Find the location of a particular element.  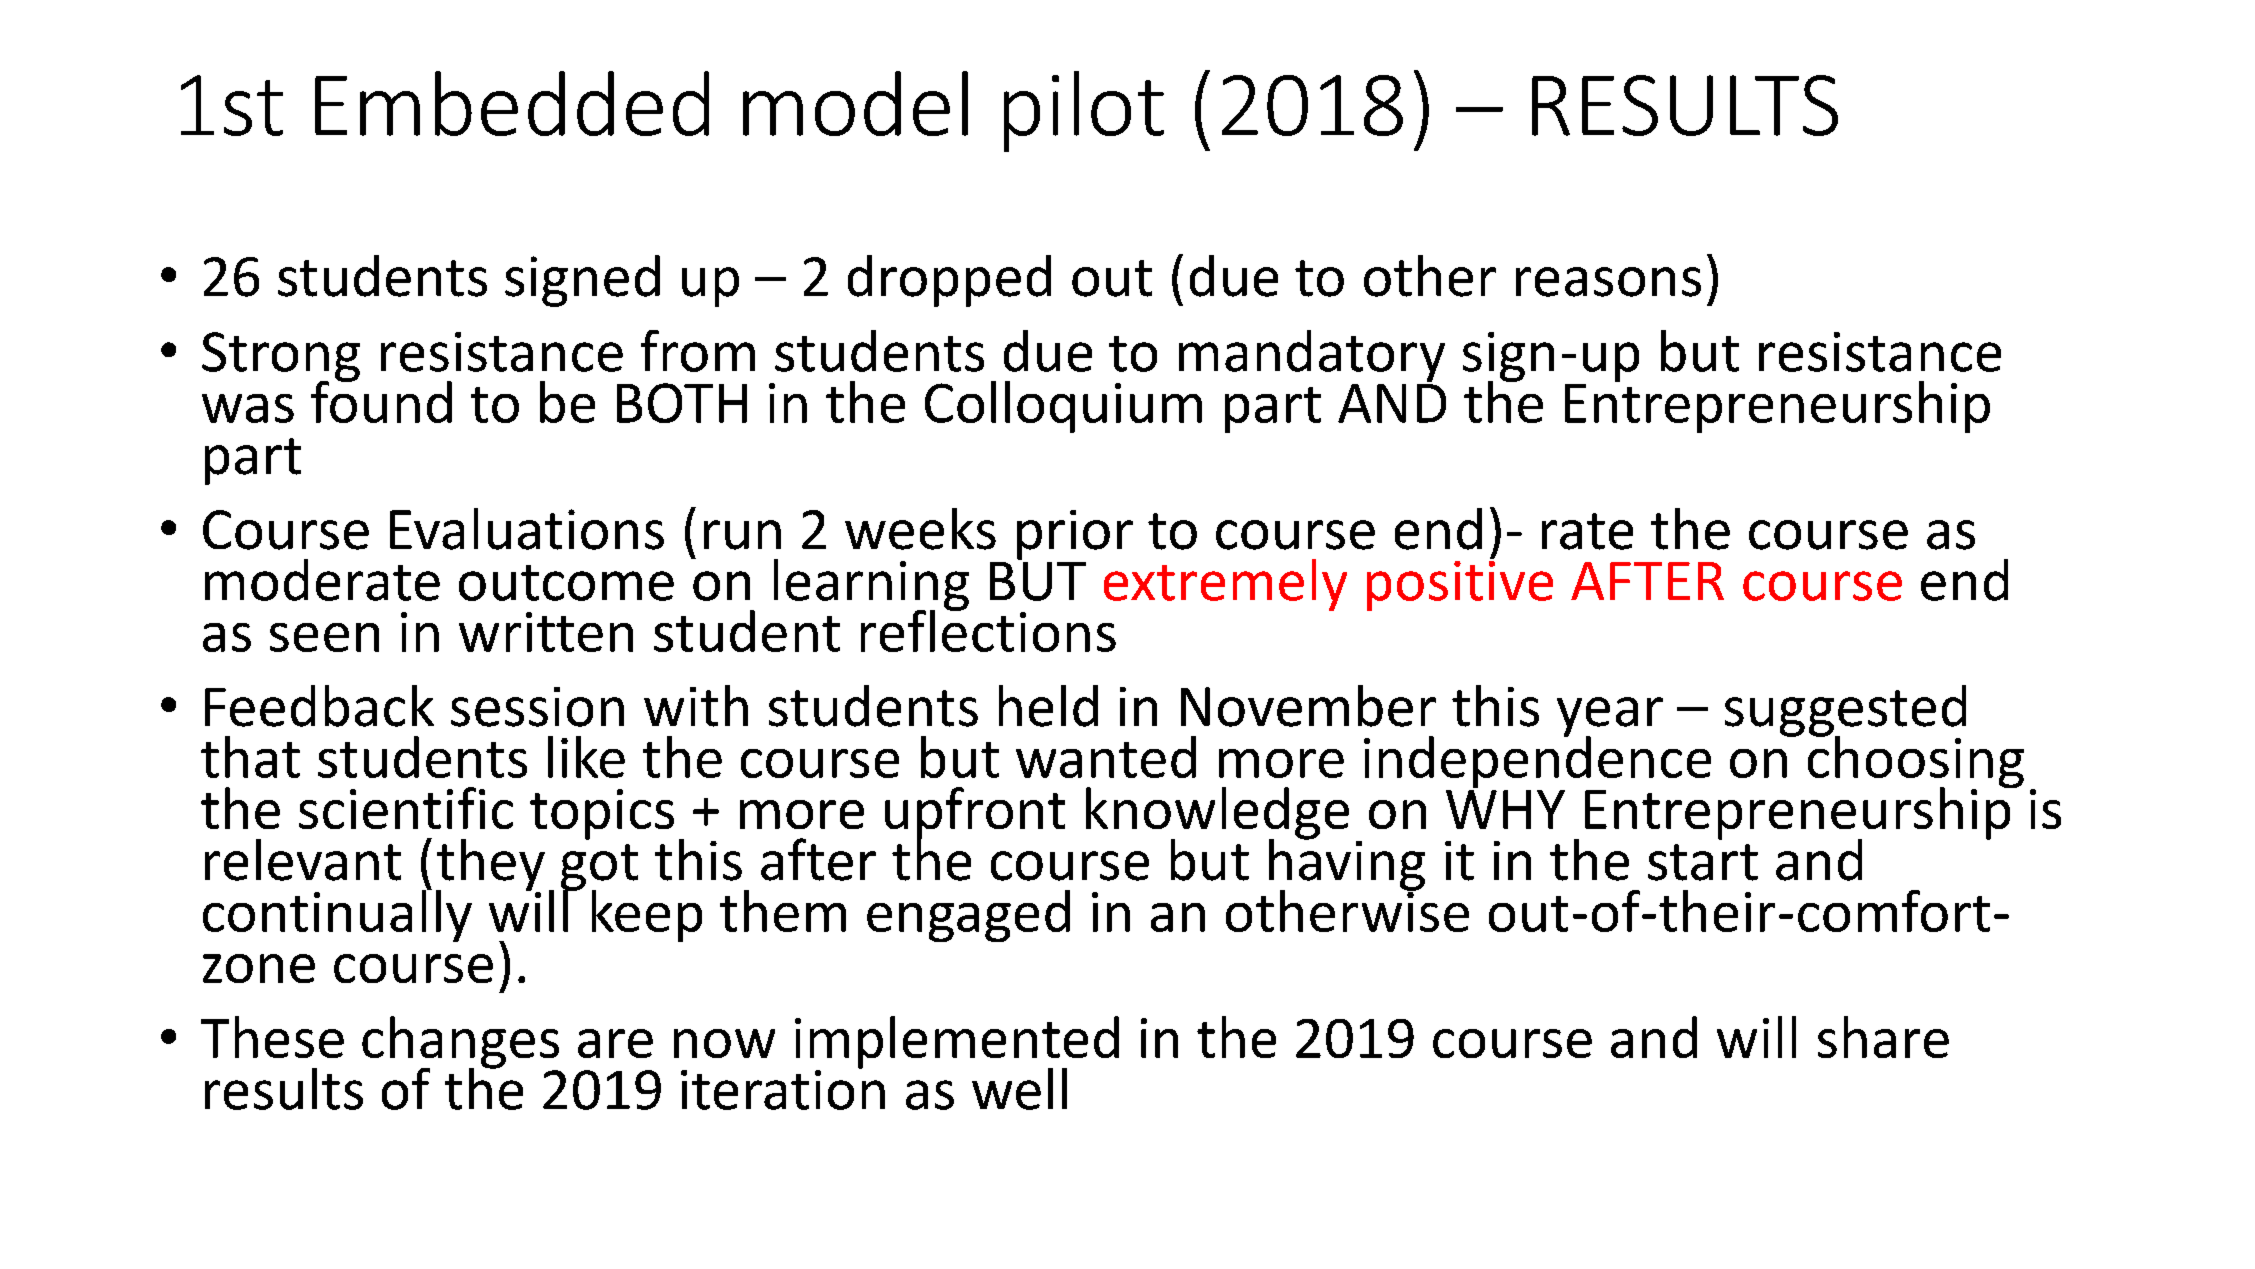

reasons is located at coordinates (1608, 282).
